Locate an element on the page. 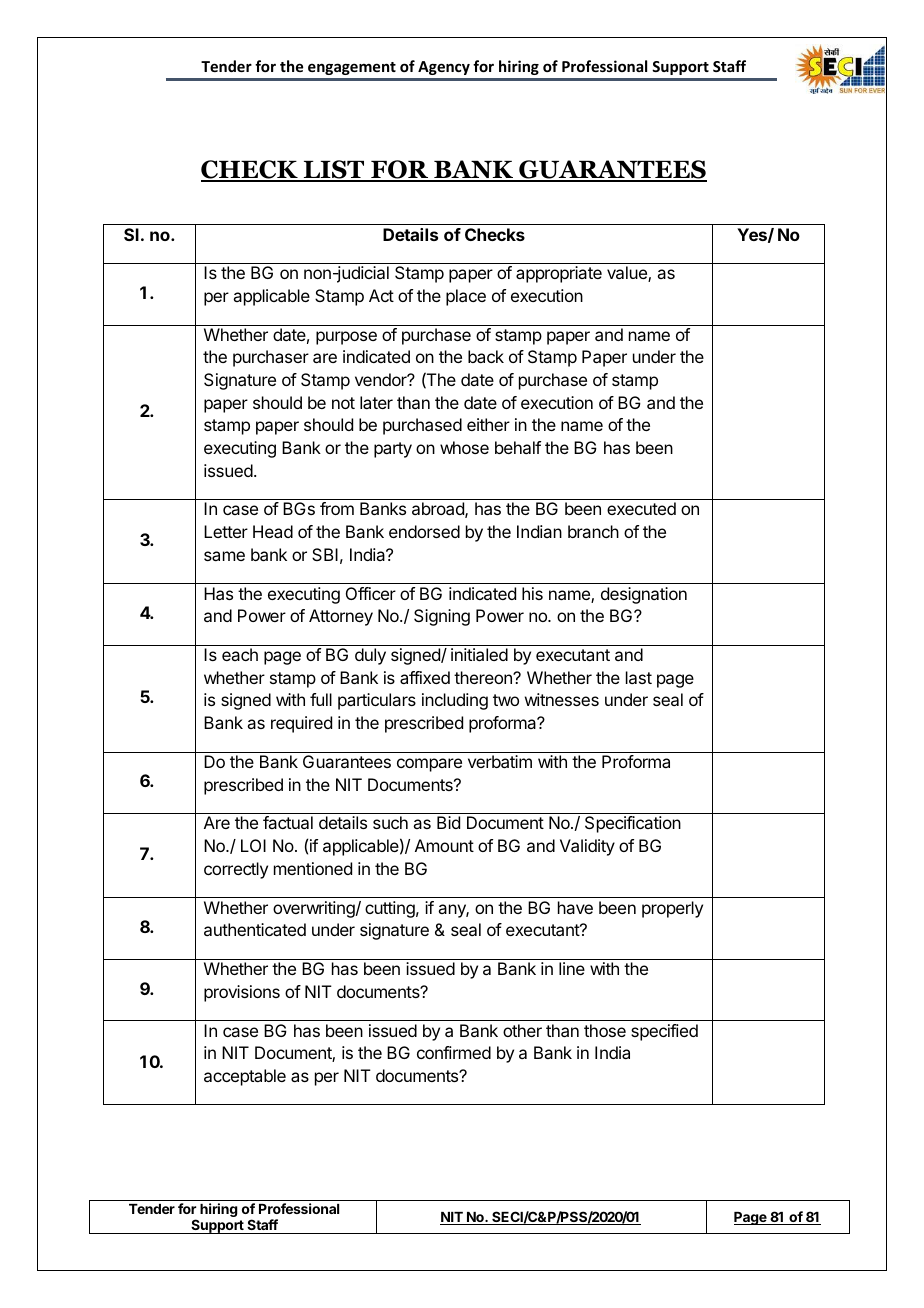  value is located at coordinates (628, 274).
